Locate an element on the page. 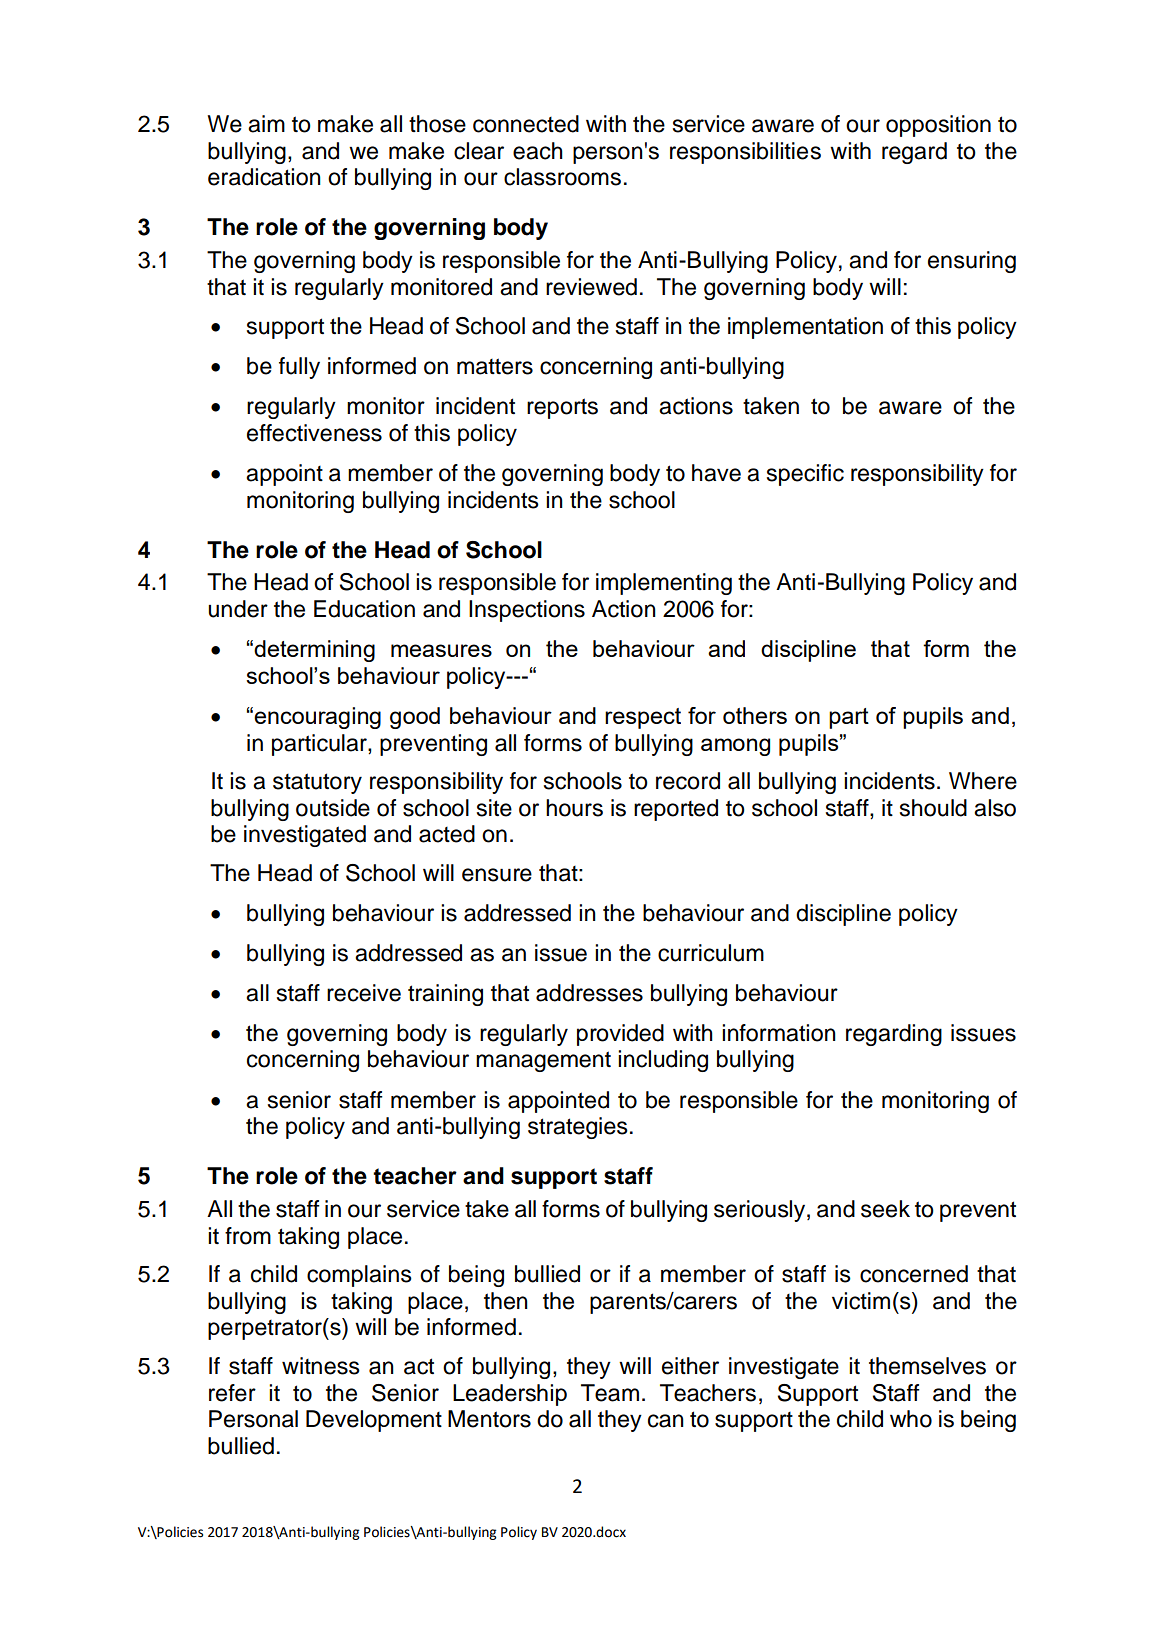  reports is located at coordinates (562, 408).
